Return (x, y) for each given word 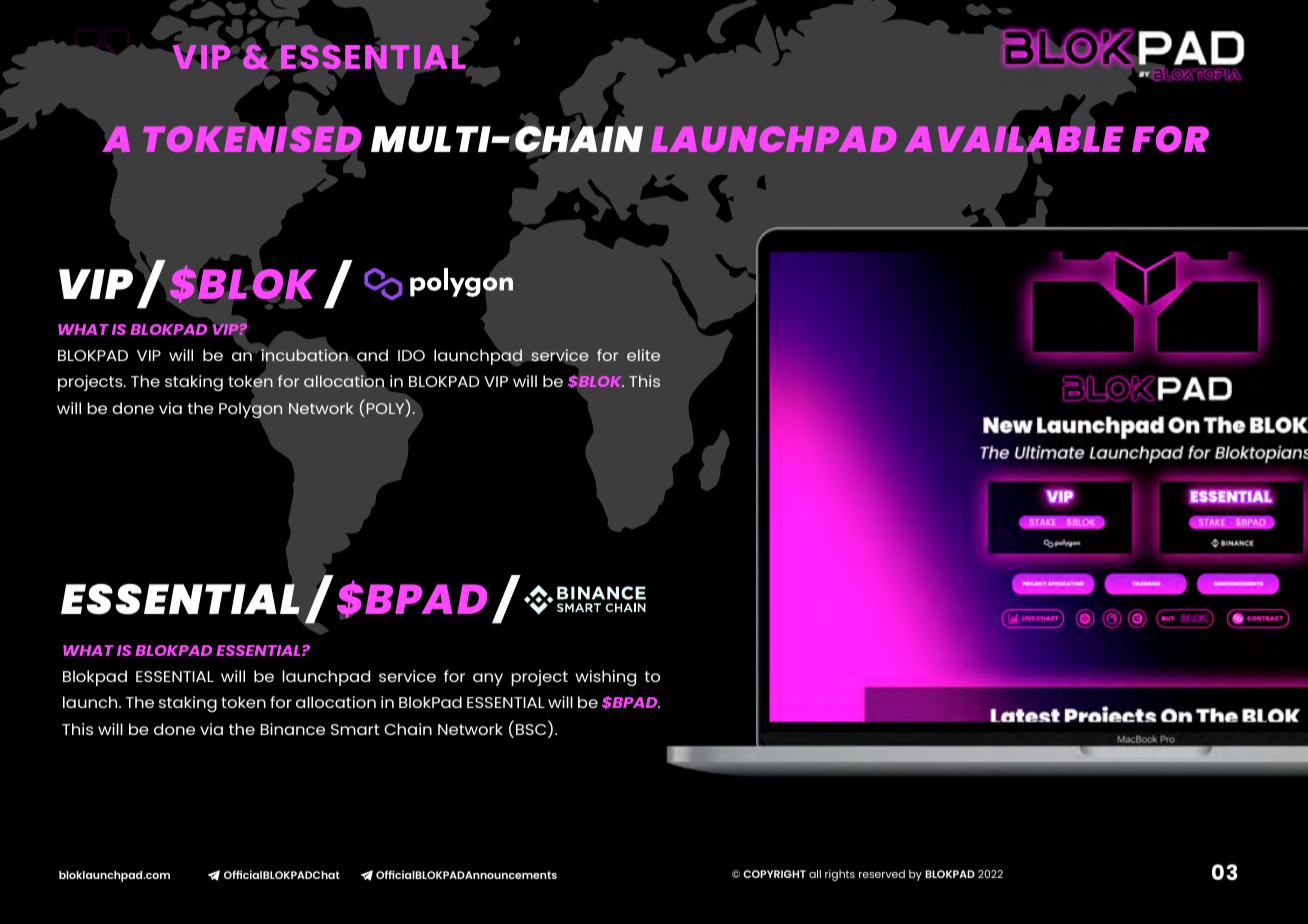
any (488, 679)
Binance (292, 729)
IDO (411, 355)
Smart (355, 729)
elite (643, 355)
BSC (532, 731)
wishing (605, 678)
